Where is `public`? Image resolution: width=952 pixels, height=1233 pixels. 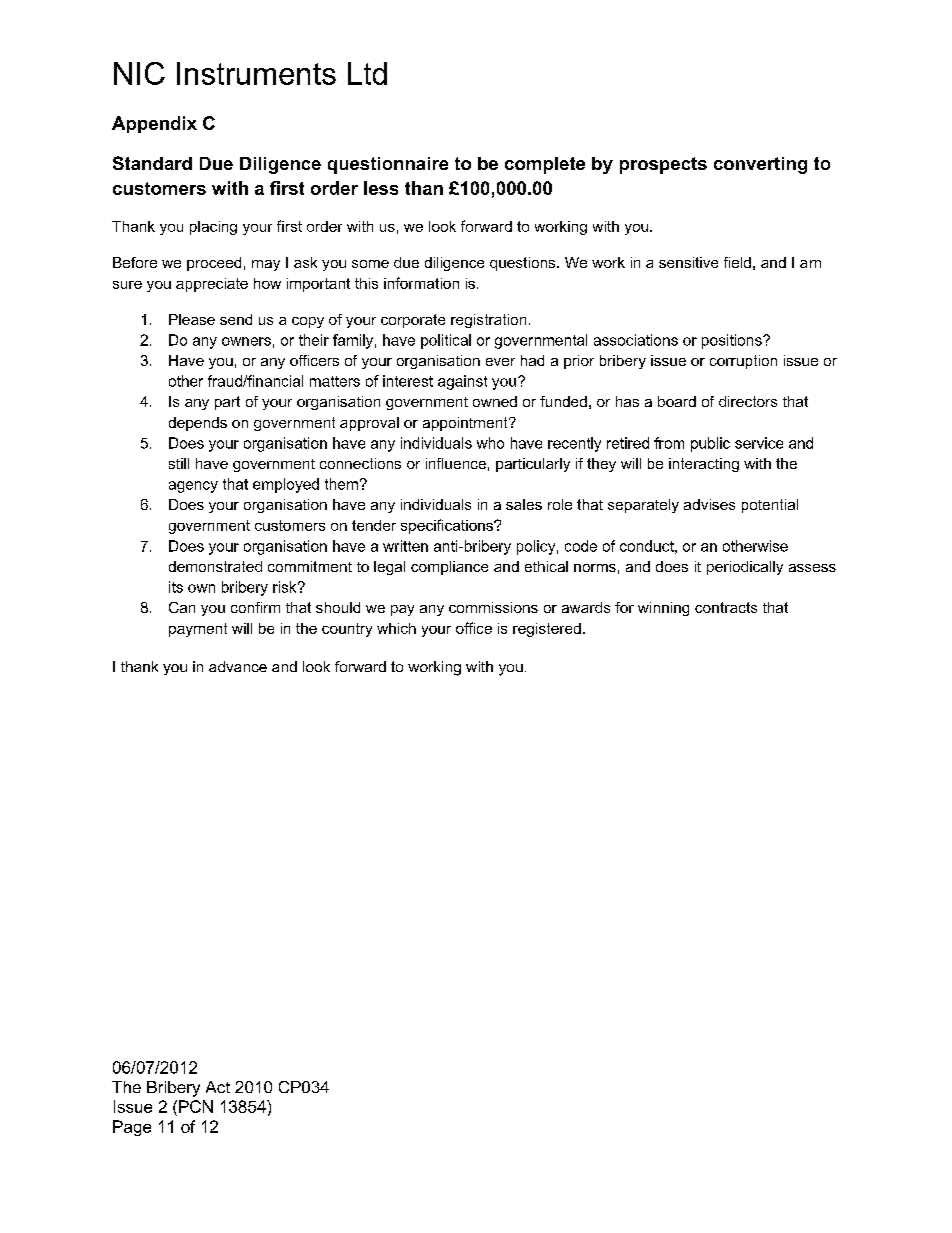 public is located at coordinates (710, 444).
